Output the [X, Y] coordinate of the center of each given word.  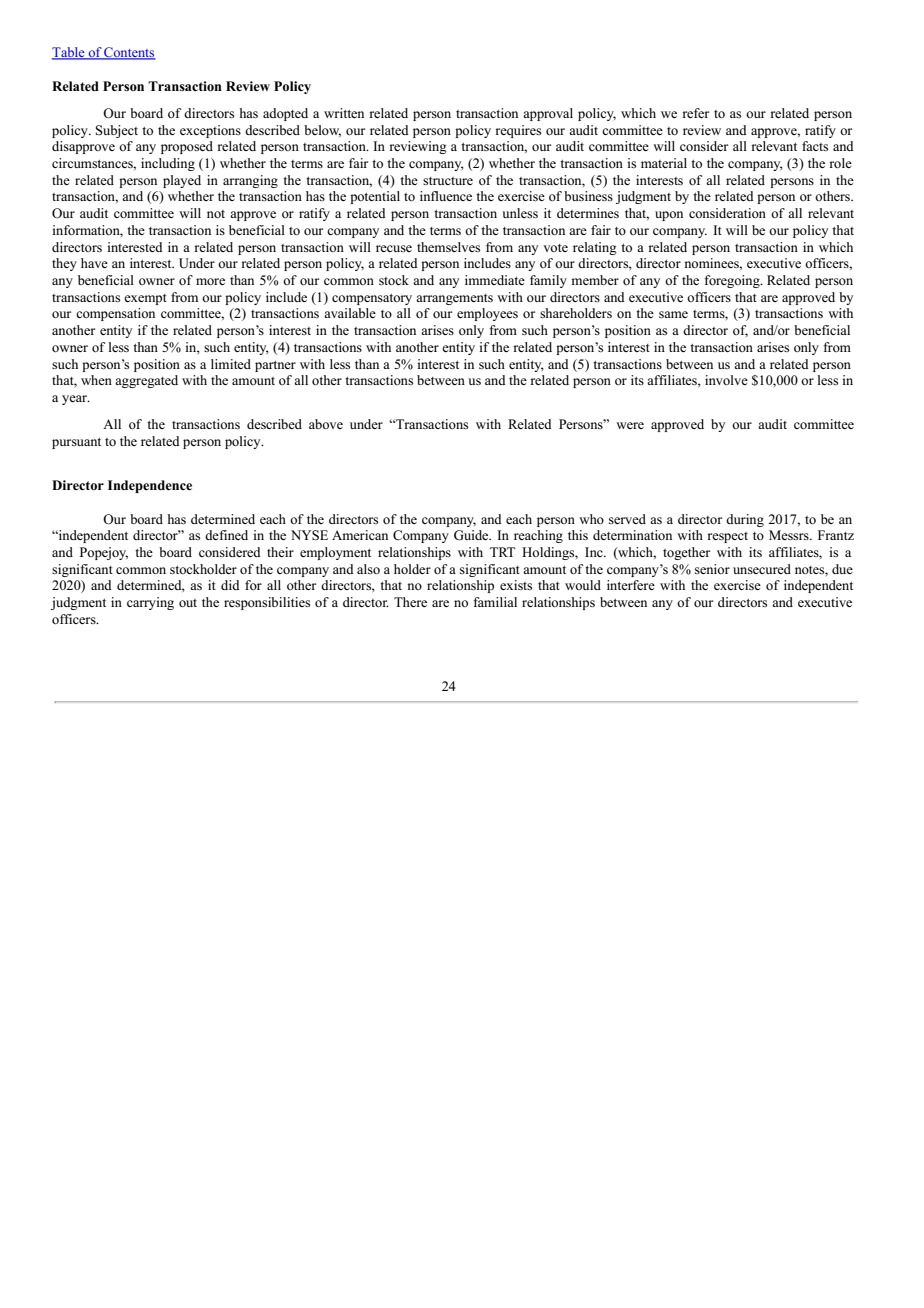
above [326, 424]
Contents [129, 53]
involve [726, 380]
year [75, 400]
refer [695, 113]
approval [548, 114]
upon [669, 216]
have [94, 263]
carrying [150, 603]
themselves [448, 247]
